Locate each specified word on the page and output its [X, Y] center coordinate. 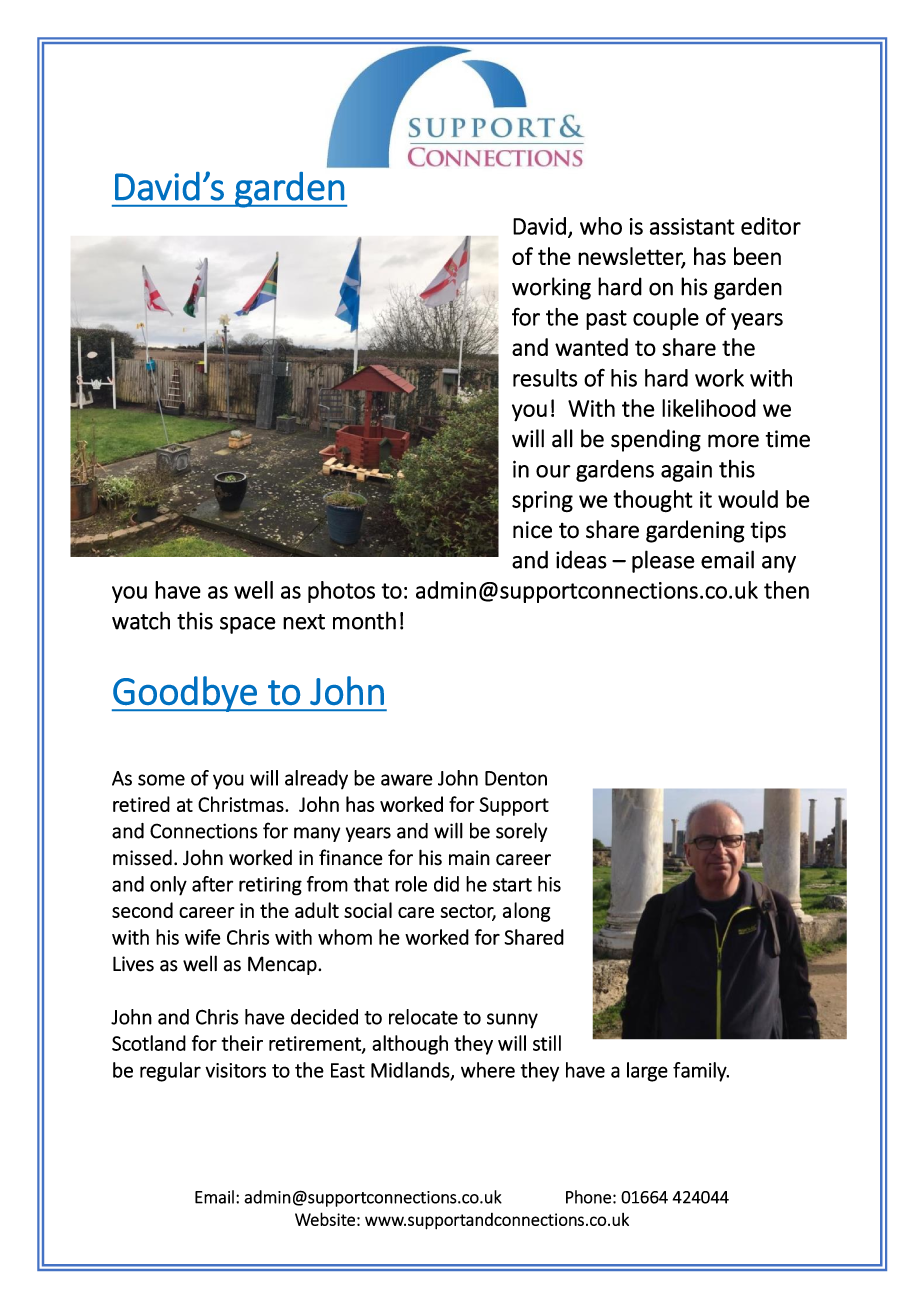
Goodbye [185, 694]
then [786, 590]
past [606, 320]
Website [325, 1219]
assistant [692, 226]
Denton [516, 778]
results [545, 378]
